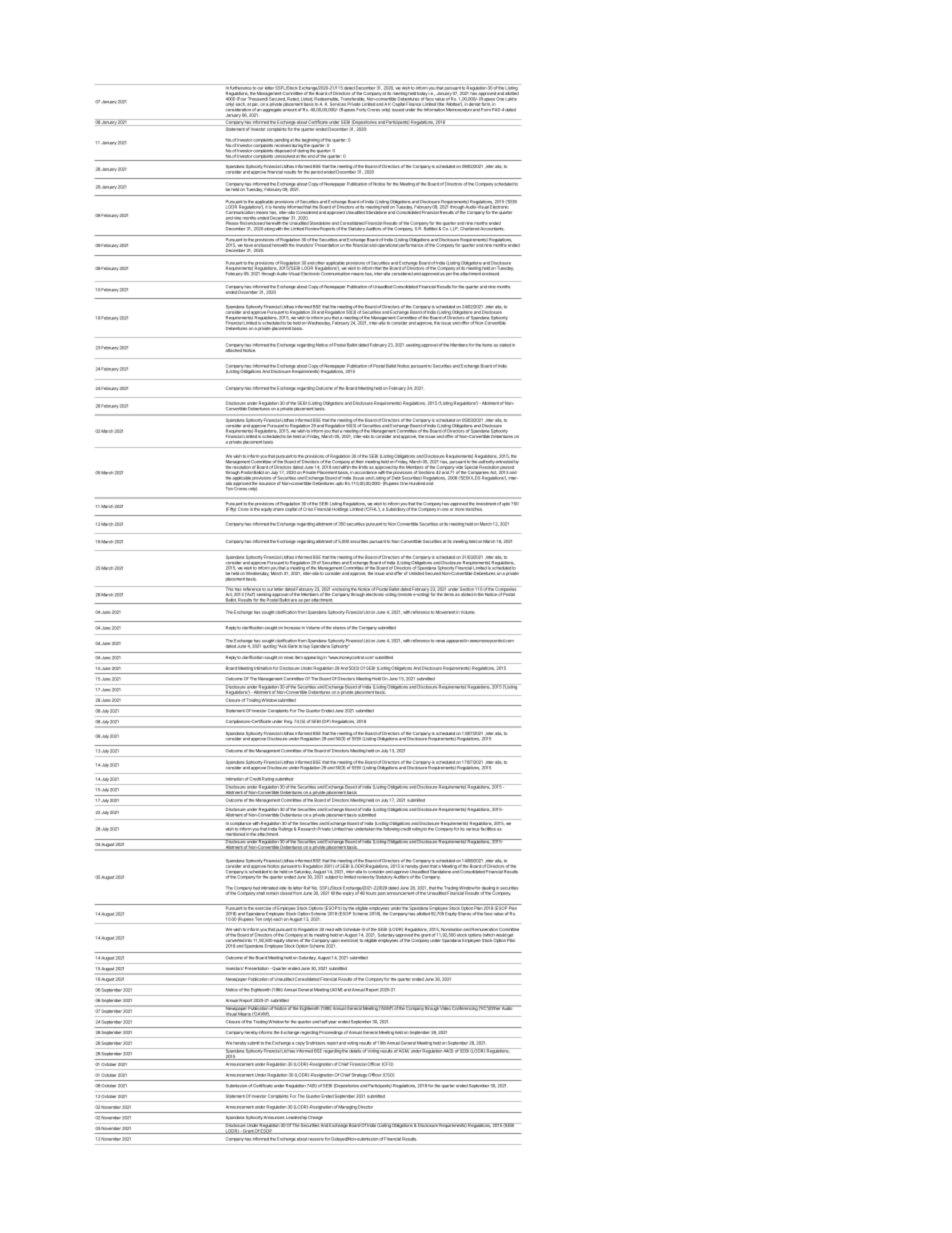 The image size is (952, 1233). I want to click on reasons, so click(316, 1139).
